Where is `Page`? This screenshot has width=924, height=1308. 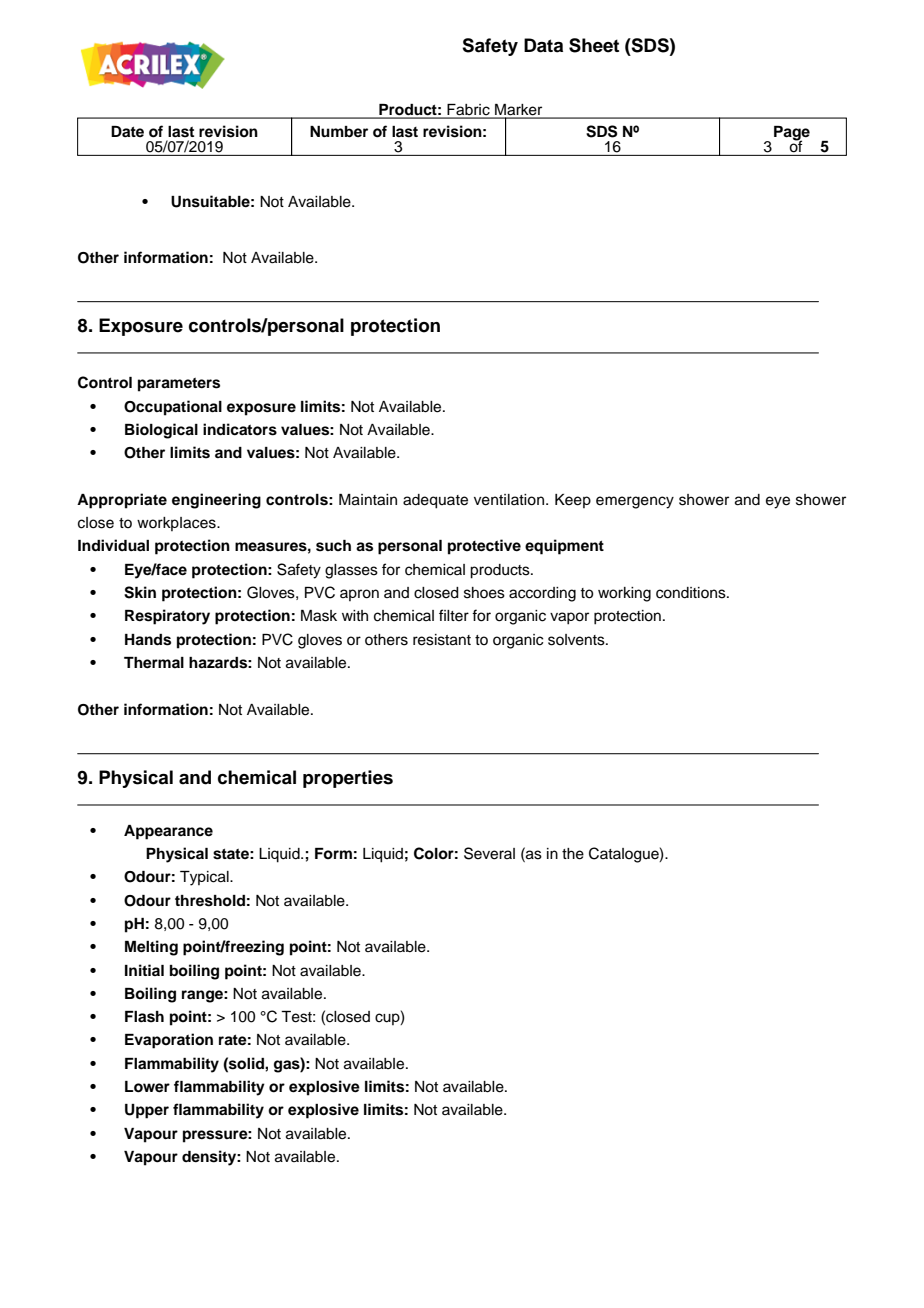
Page is located at coordinates (792, 134).
